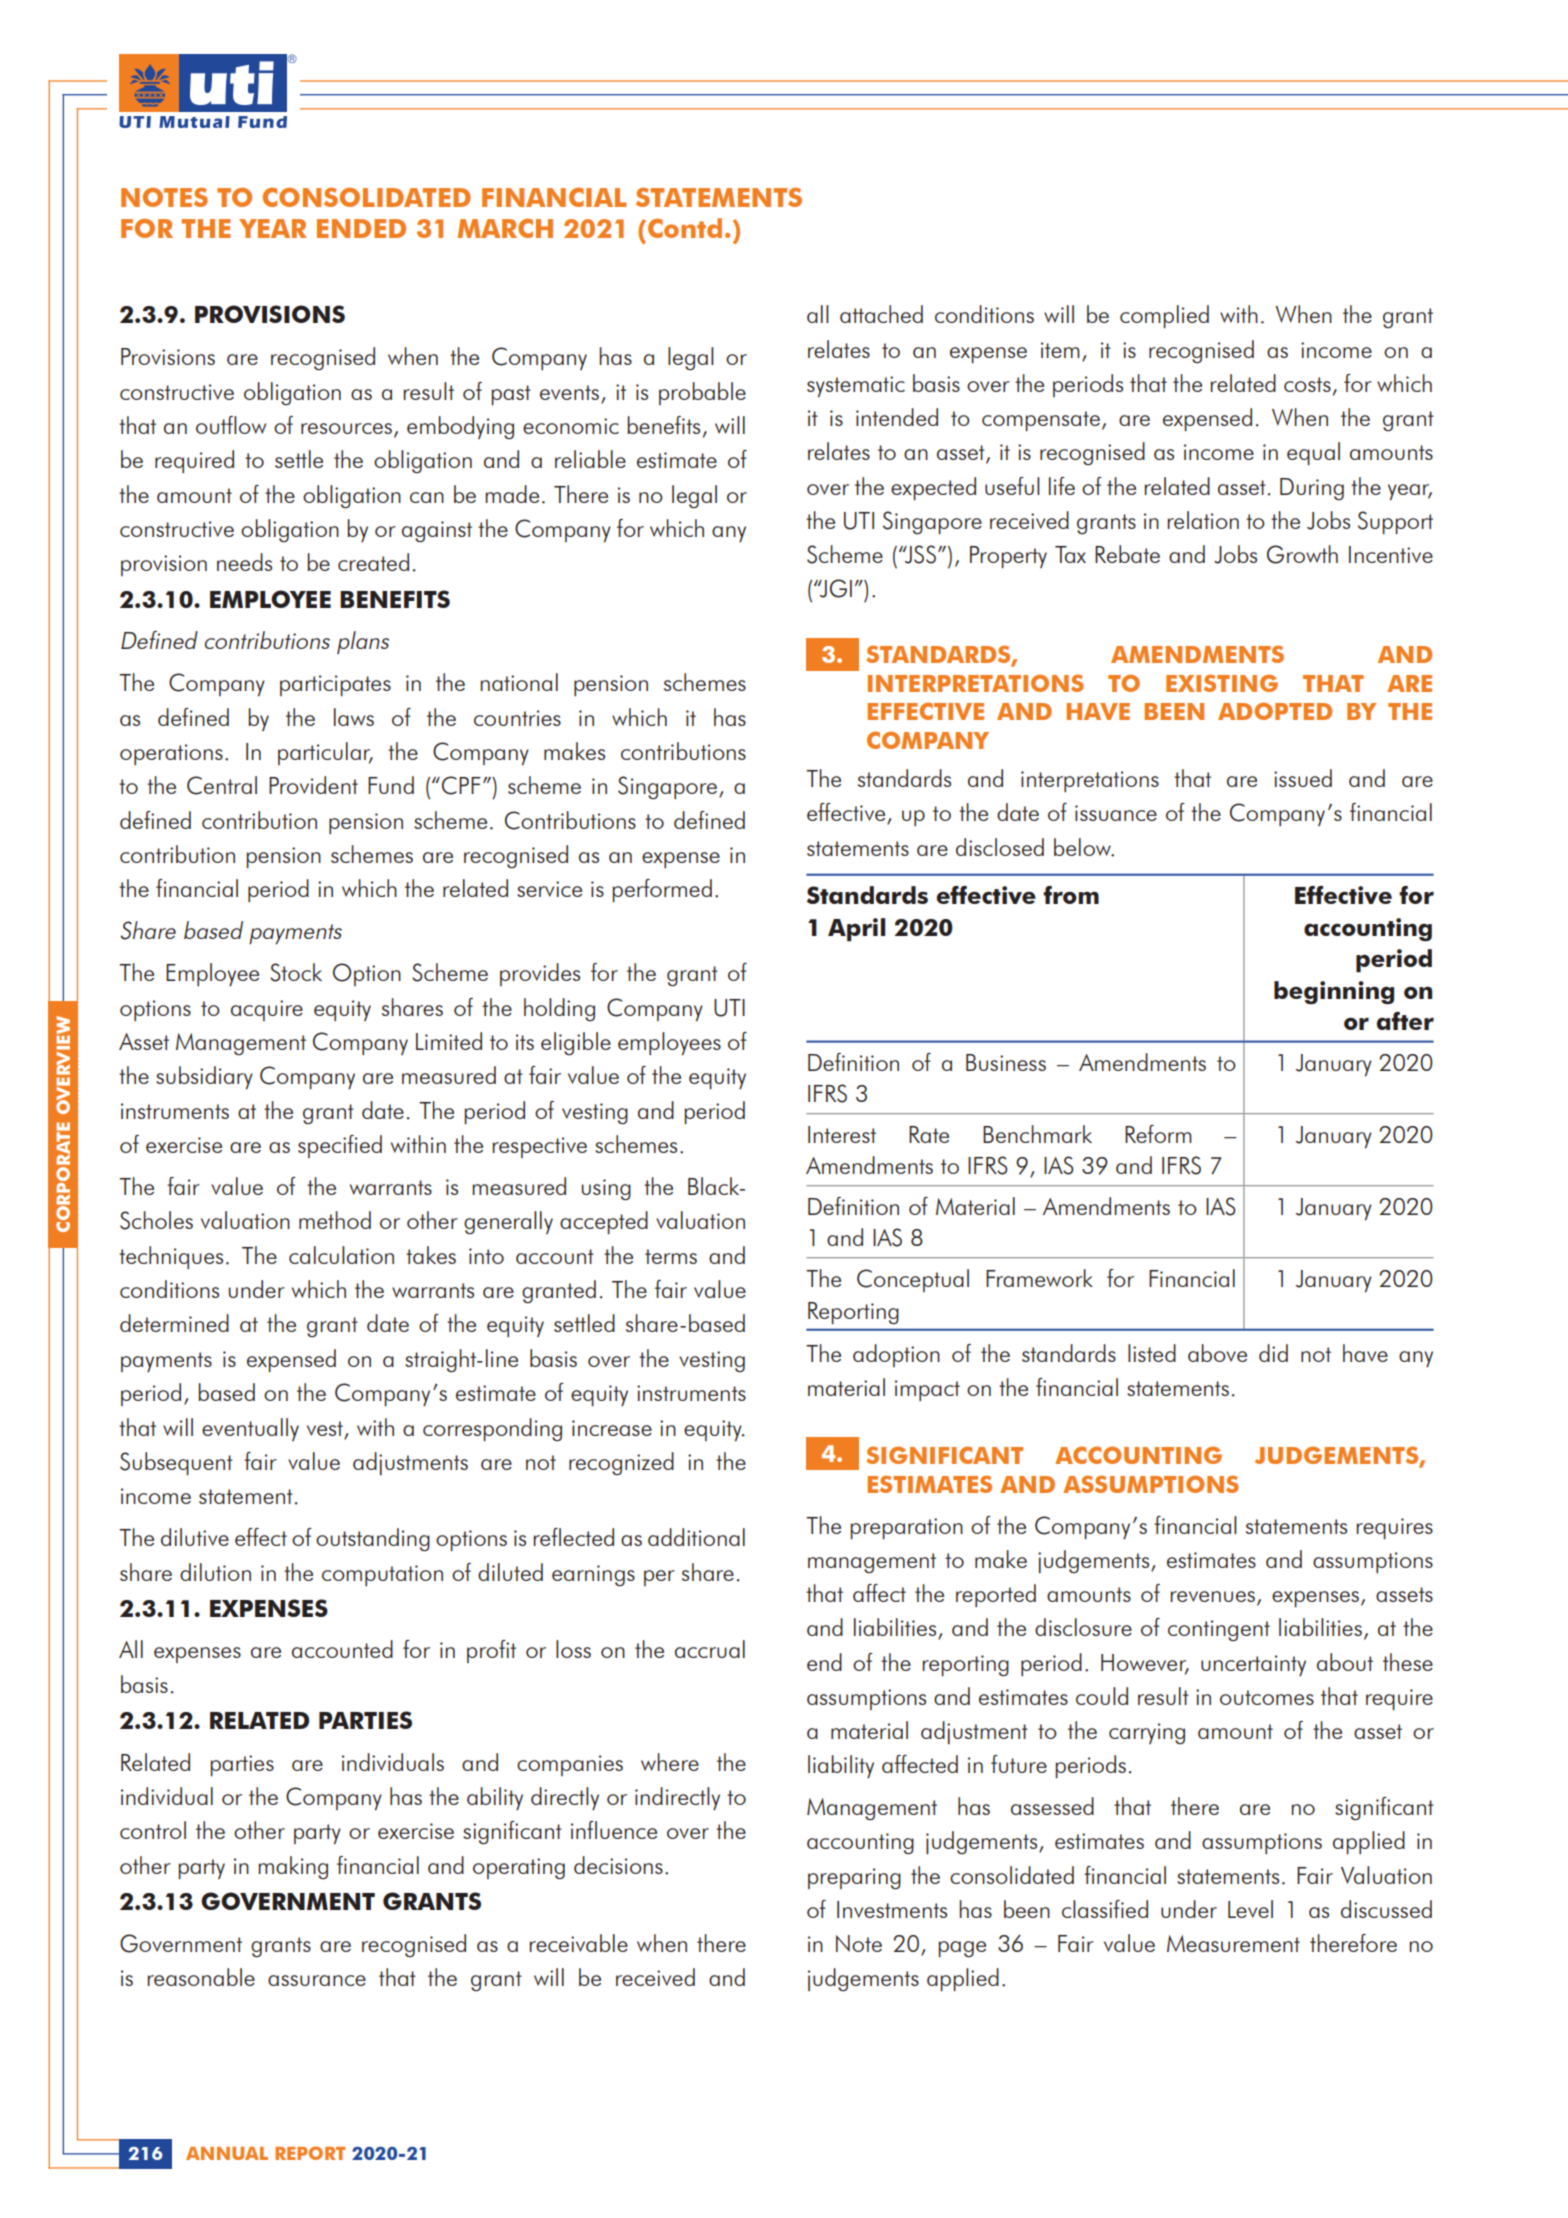  I want to click on uncertainty, so click(1253, 1665).
